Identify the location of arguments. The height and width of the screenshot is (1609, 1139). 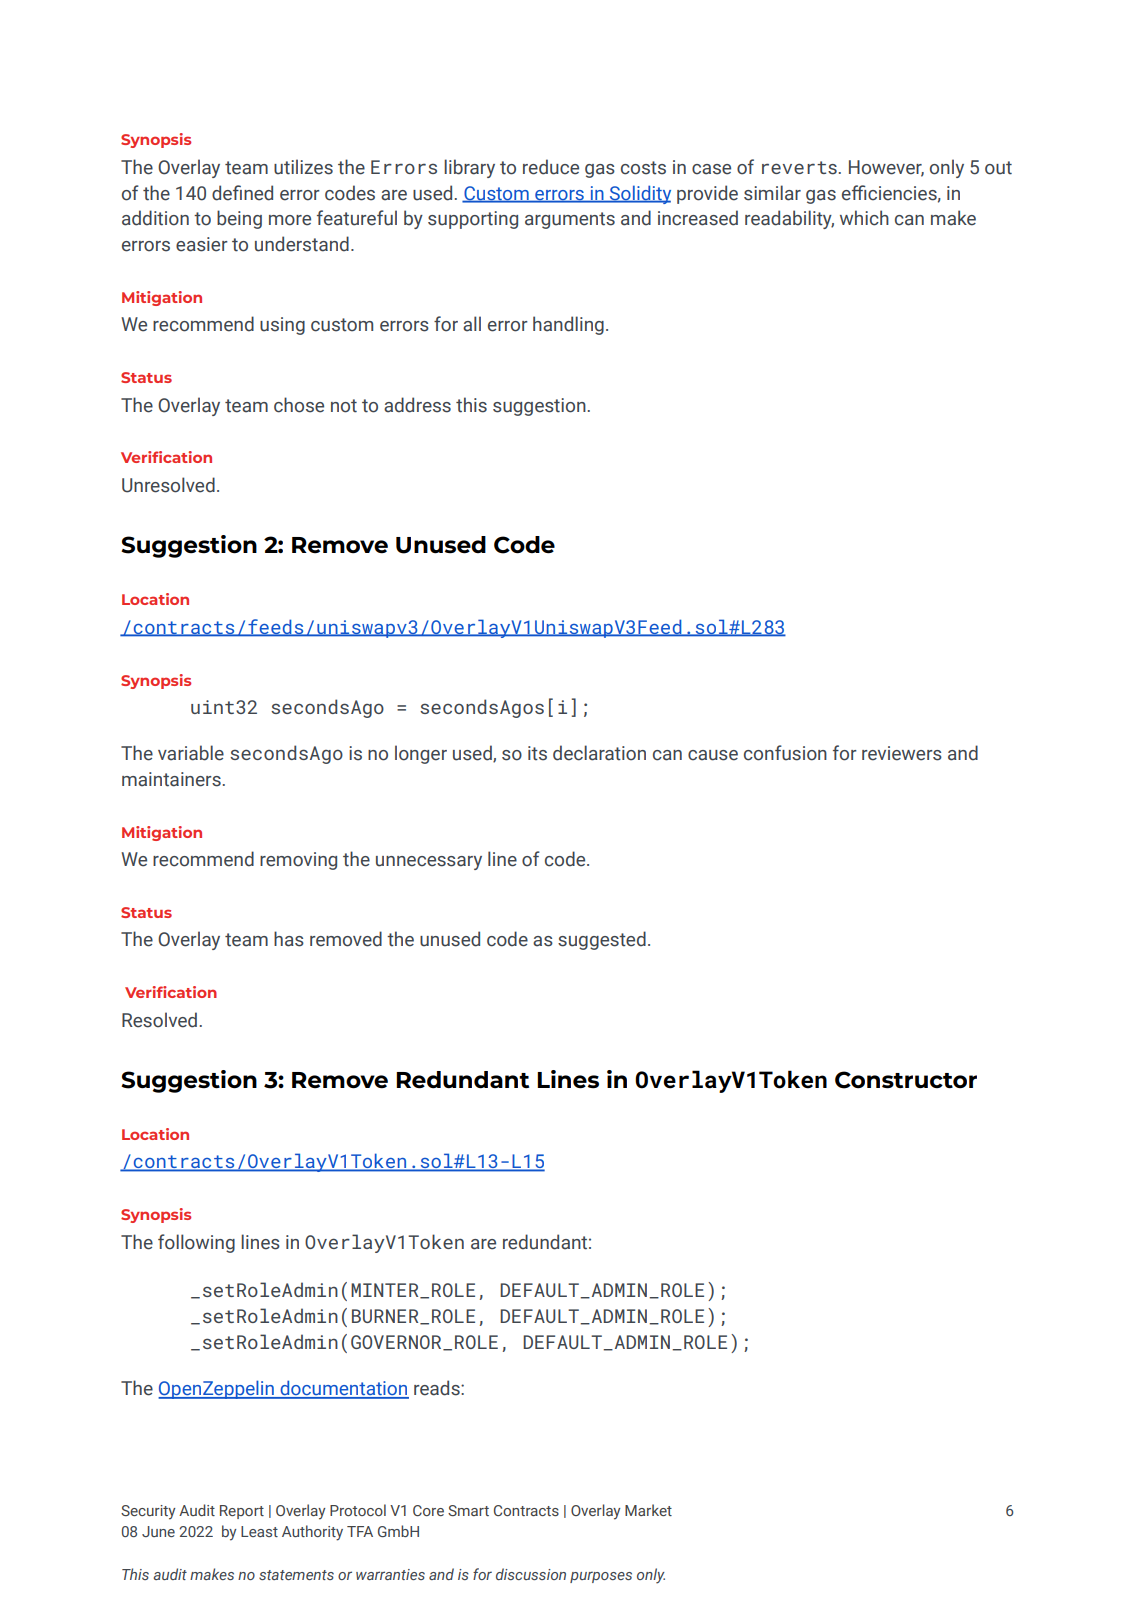
(570, 220).
